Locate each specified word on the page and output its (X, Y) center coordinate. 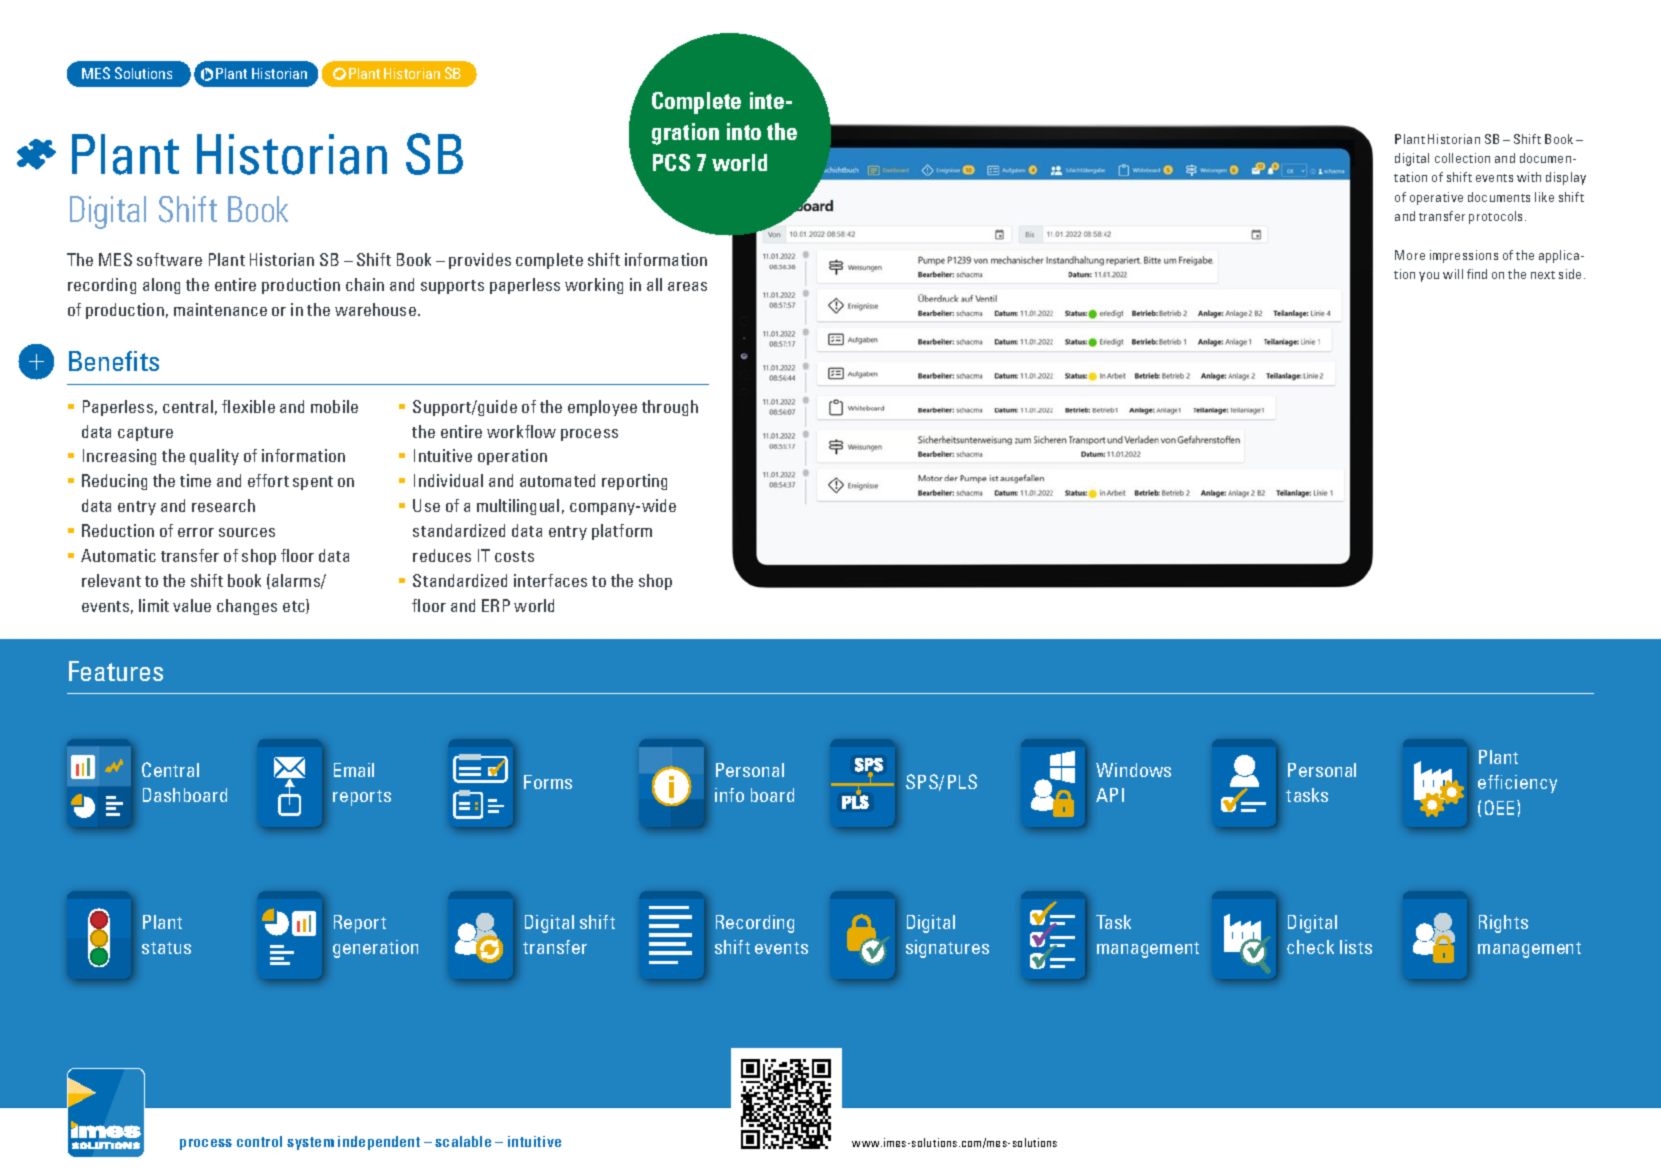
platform (622, 532)
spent (313, 483)
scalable (463, 1141)
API (1110, 795)
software (169, 259)
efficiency (1517, 784)
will (1453, 274)
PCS (671, 162)
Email (354, 770)
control (259, 1141)
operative (1436, 198)
